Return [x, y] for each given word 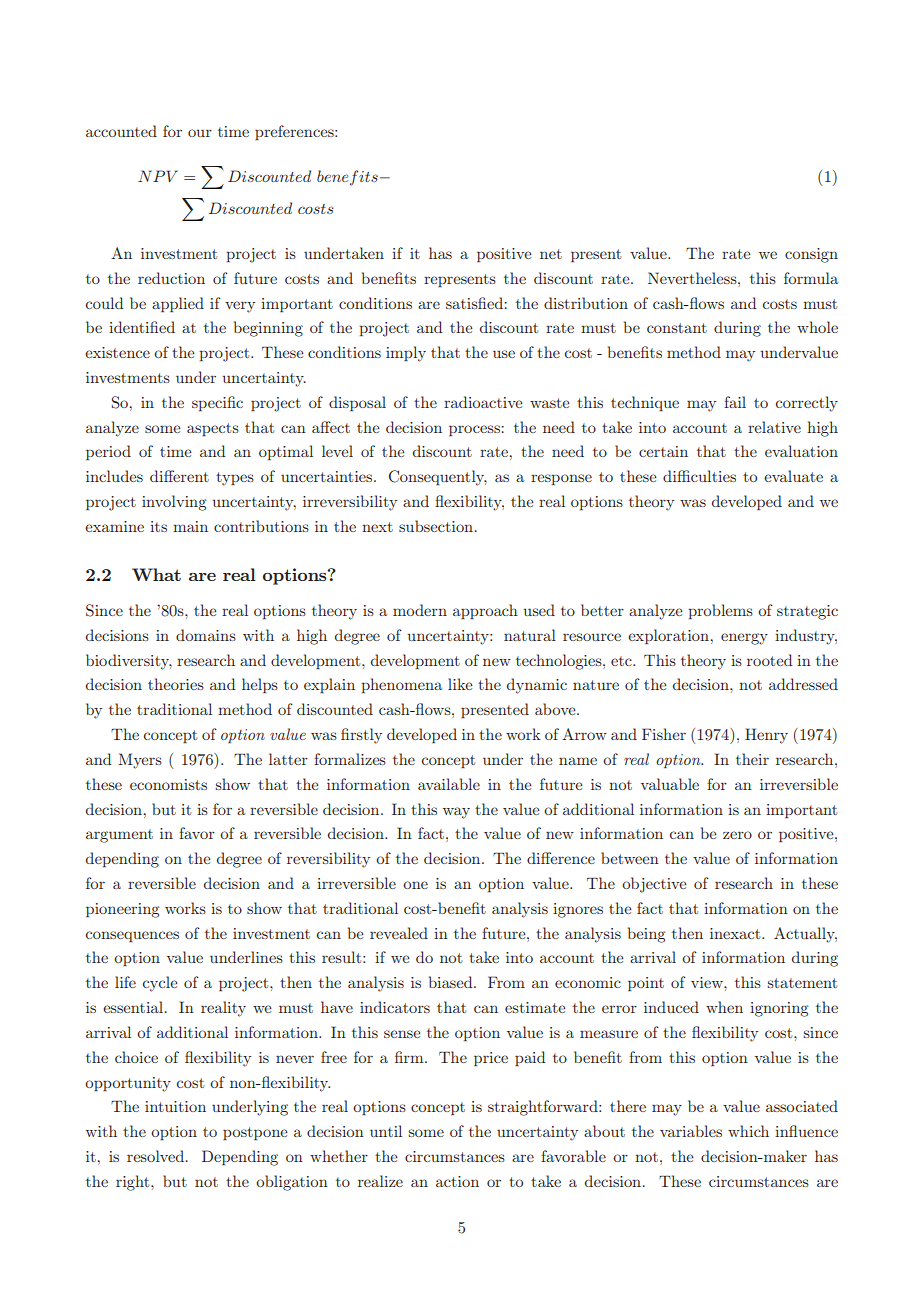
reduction [171, 278]
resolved [157, 1156]
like [460, 684]
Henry [766, 736]
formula [811, 278]
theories [176, 684]
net [551, 254]
